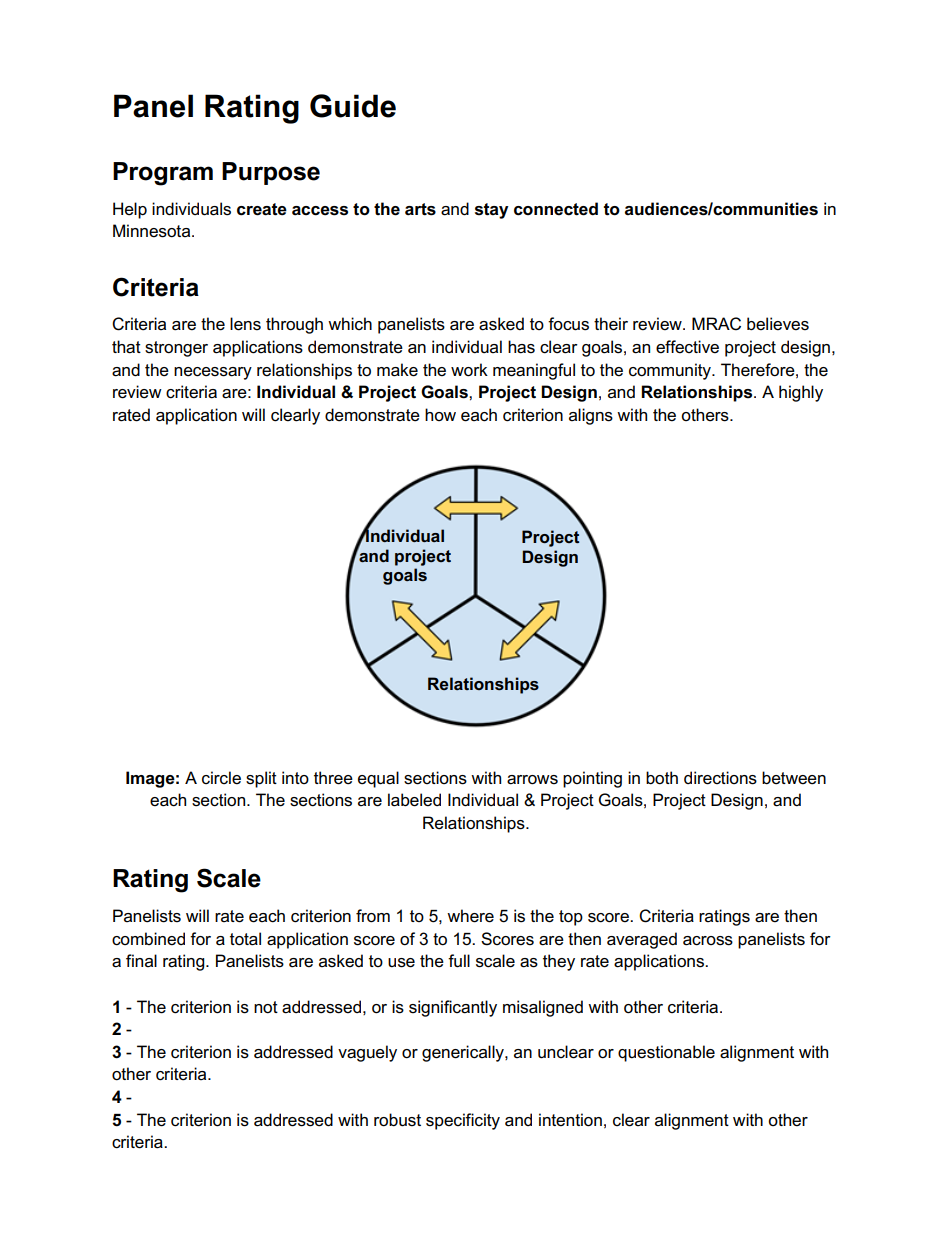  What do you see at coordinates (556, 209) in the document?
I see `connected` at bounding box center [556, 209].
